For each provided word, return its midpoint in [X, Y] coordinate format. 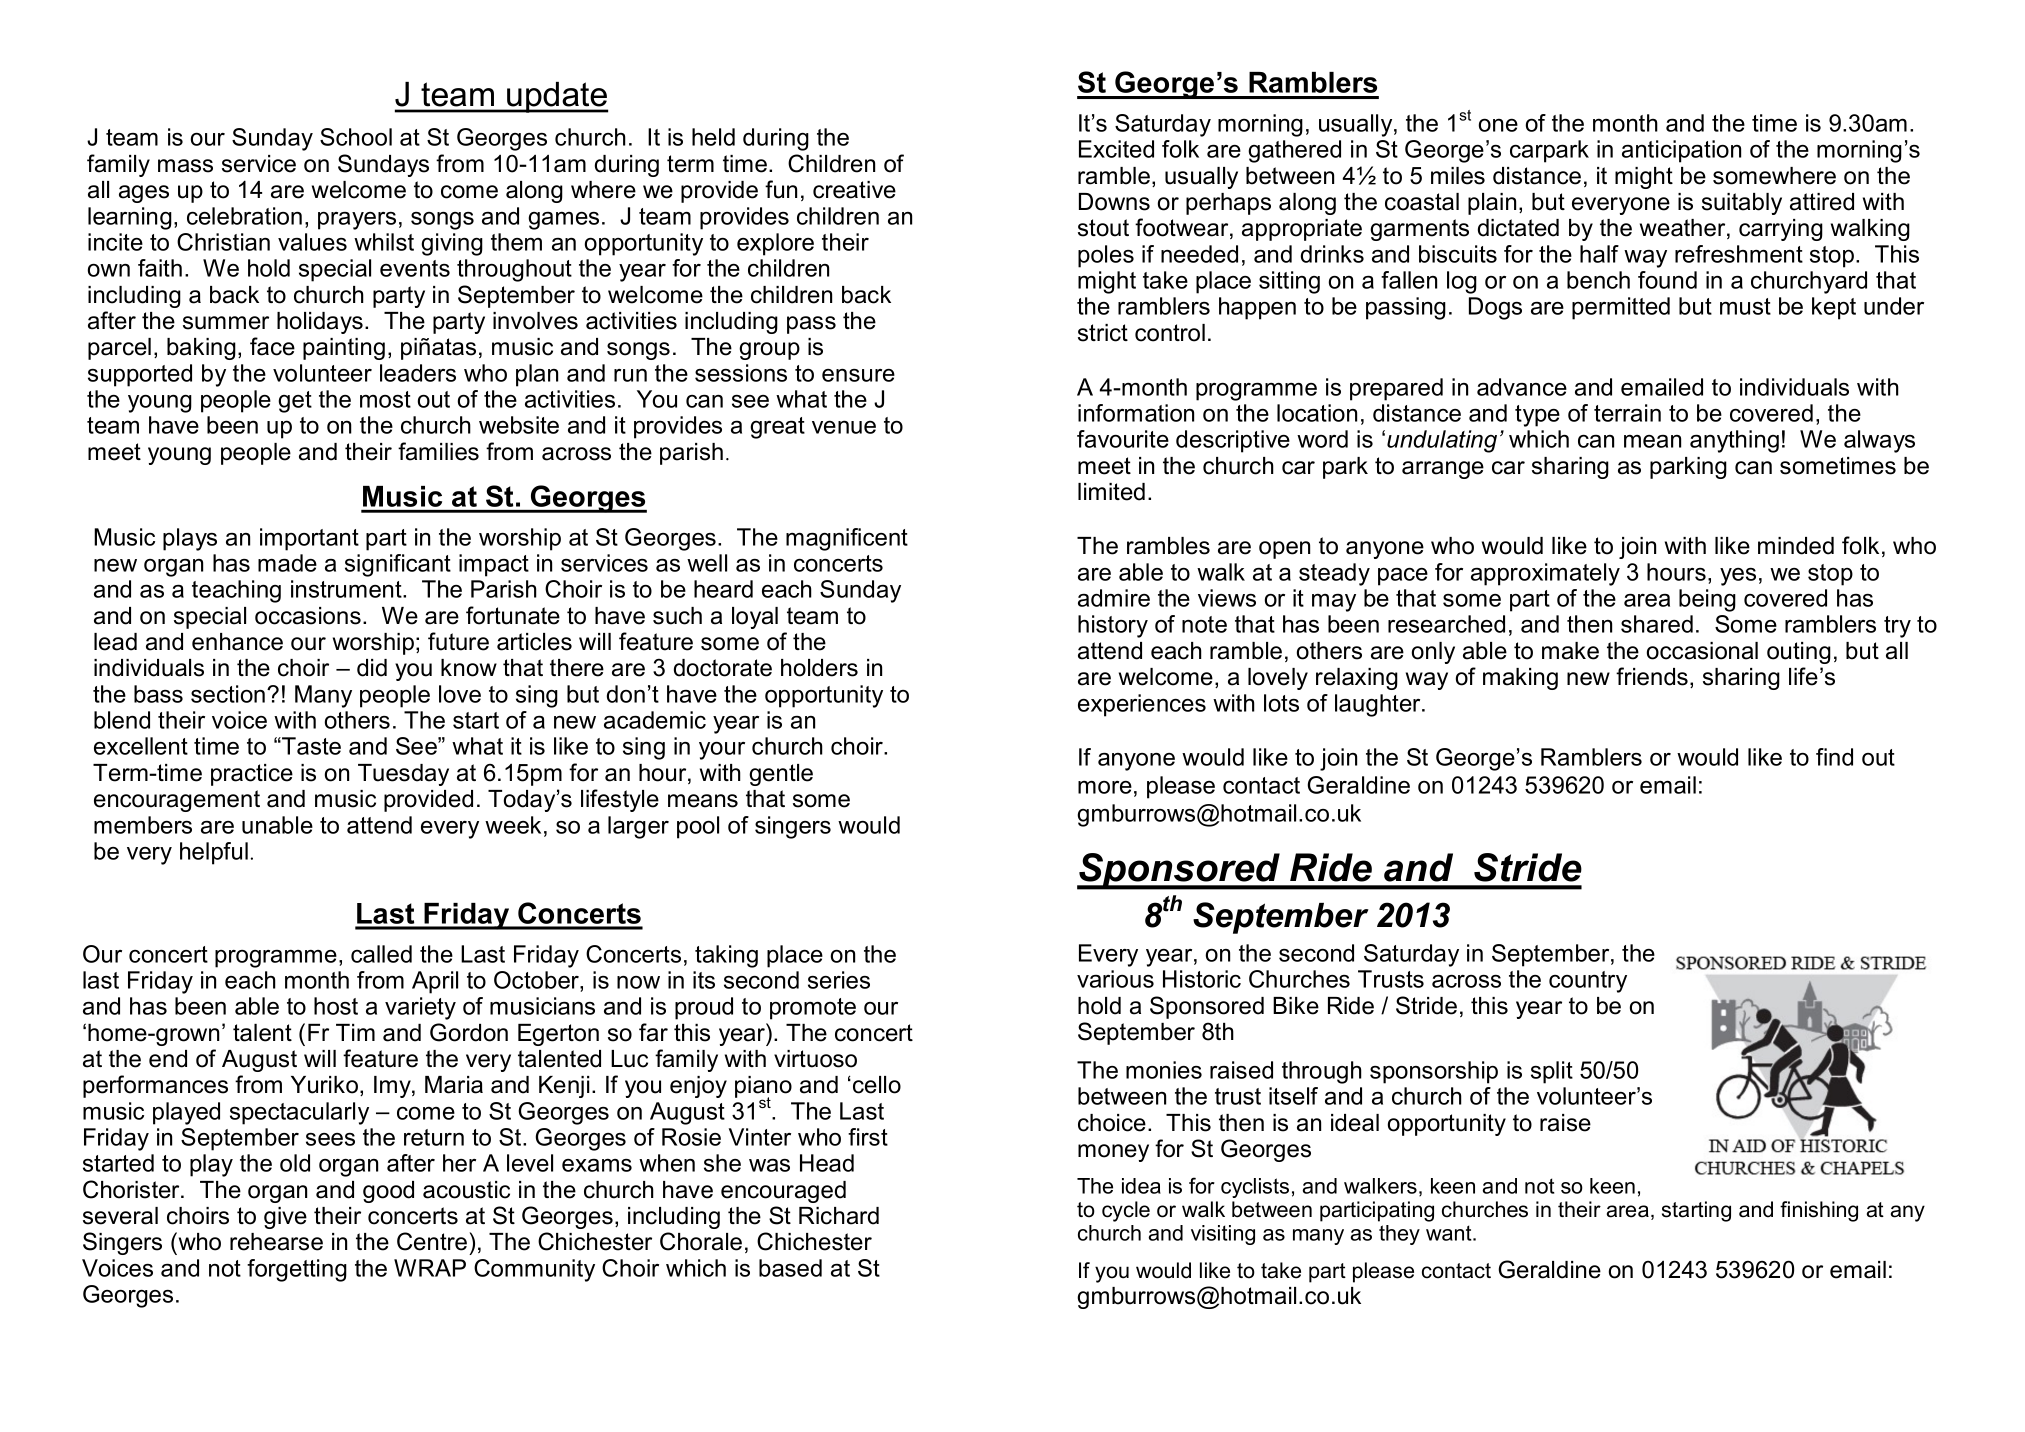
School [356, 137]
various [1115, 979]
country [1588, 982]
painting [344, 349]
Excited [1116, 149]
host [336, 1006]
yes [1738, 577]
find [1834, 757]
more [1105, 787]
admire [1114, 598]
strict [1103, 333]
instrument [347, 589]
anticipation [1681, 151]
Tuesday [403, 775]
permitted [1621, 308]
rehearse [276, 1242]
